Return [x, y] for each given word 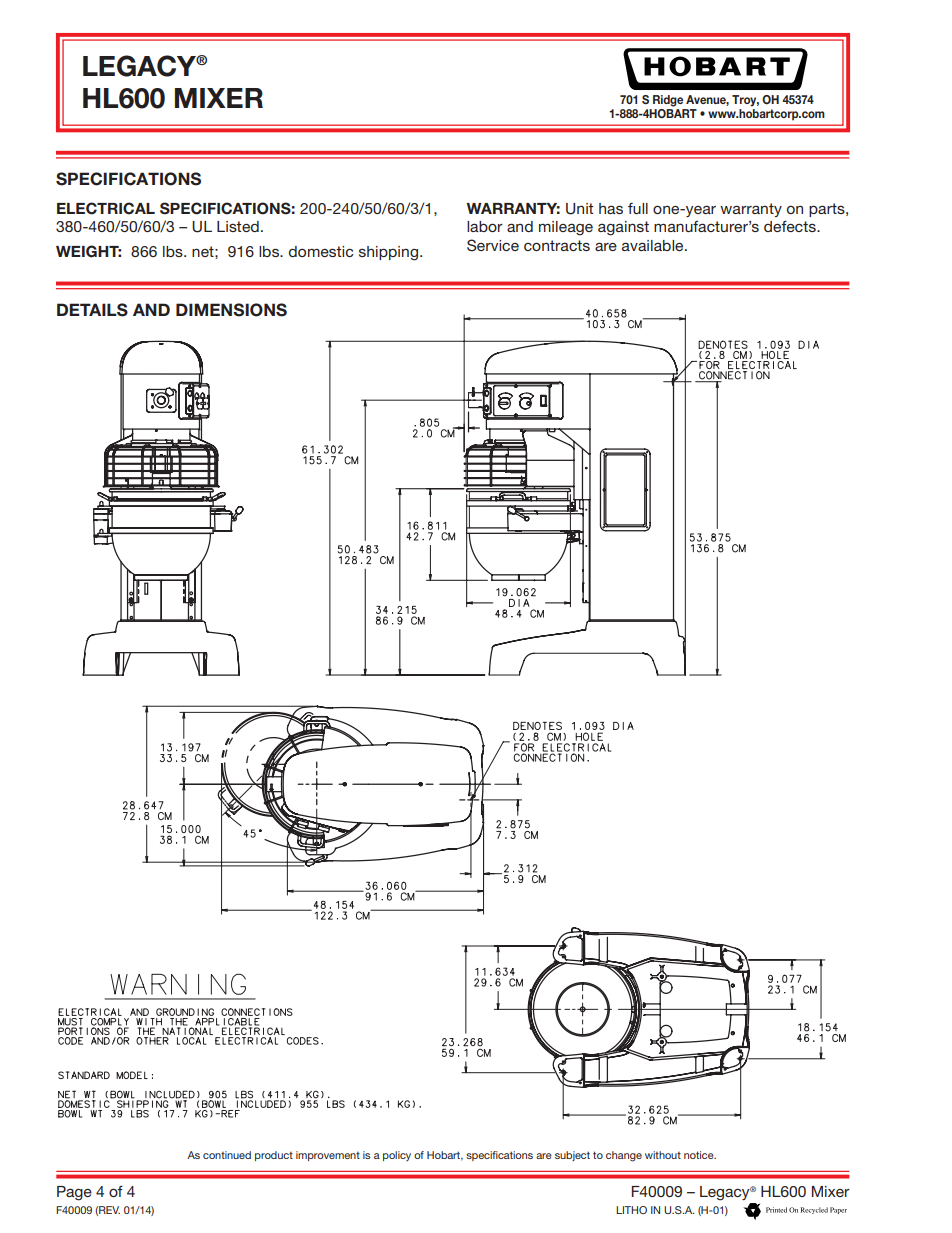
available [654, 245]
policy [397, 1156]
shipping [388, 253]
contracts [557, 245]
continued [227, 1155]
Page [74, 1193]
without [663, 1155]
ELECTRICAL [106, 208]
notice [700, 1155]
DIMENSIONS [231, 310]
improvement [328, 1156]
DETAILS [92, 310]
